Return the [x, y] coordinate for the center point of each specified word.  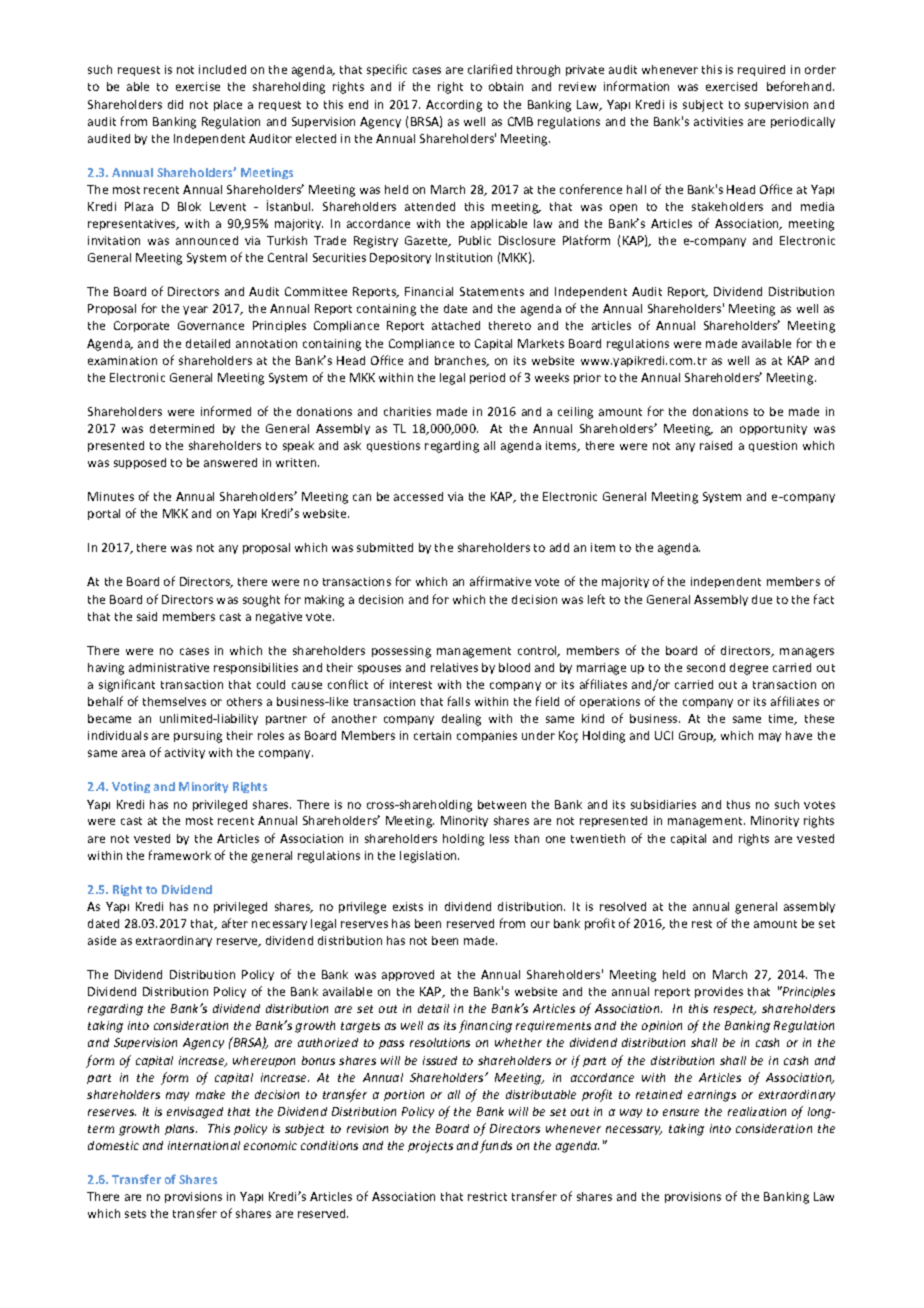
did [175, 104]
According [454, 106]
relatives [454, 667]
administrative [169, 667]
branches [461, 361]
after [235, 923]
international [204, 1145]
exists [408, 906]
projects [430, 1147]
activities [718, 121]
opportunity [773, 429]
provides [719, 992]
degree [749, 669]
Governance [211, 325]
